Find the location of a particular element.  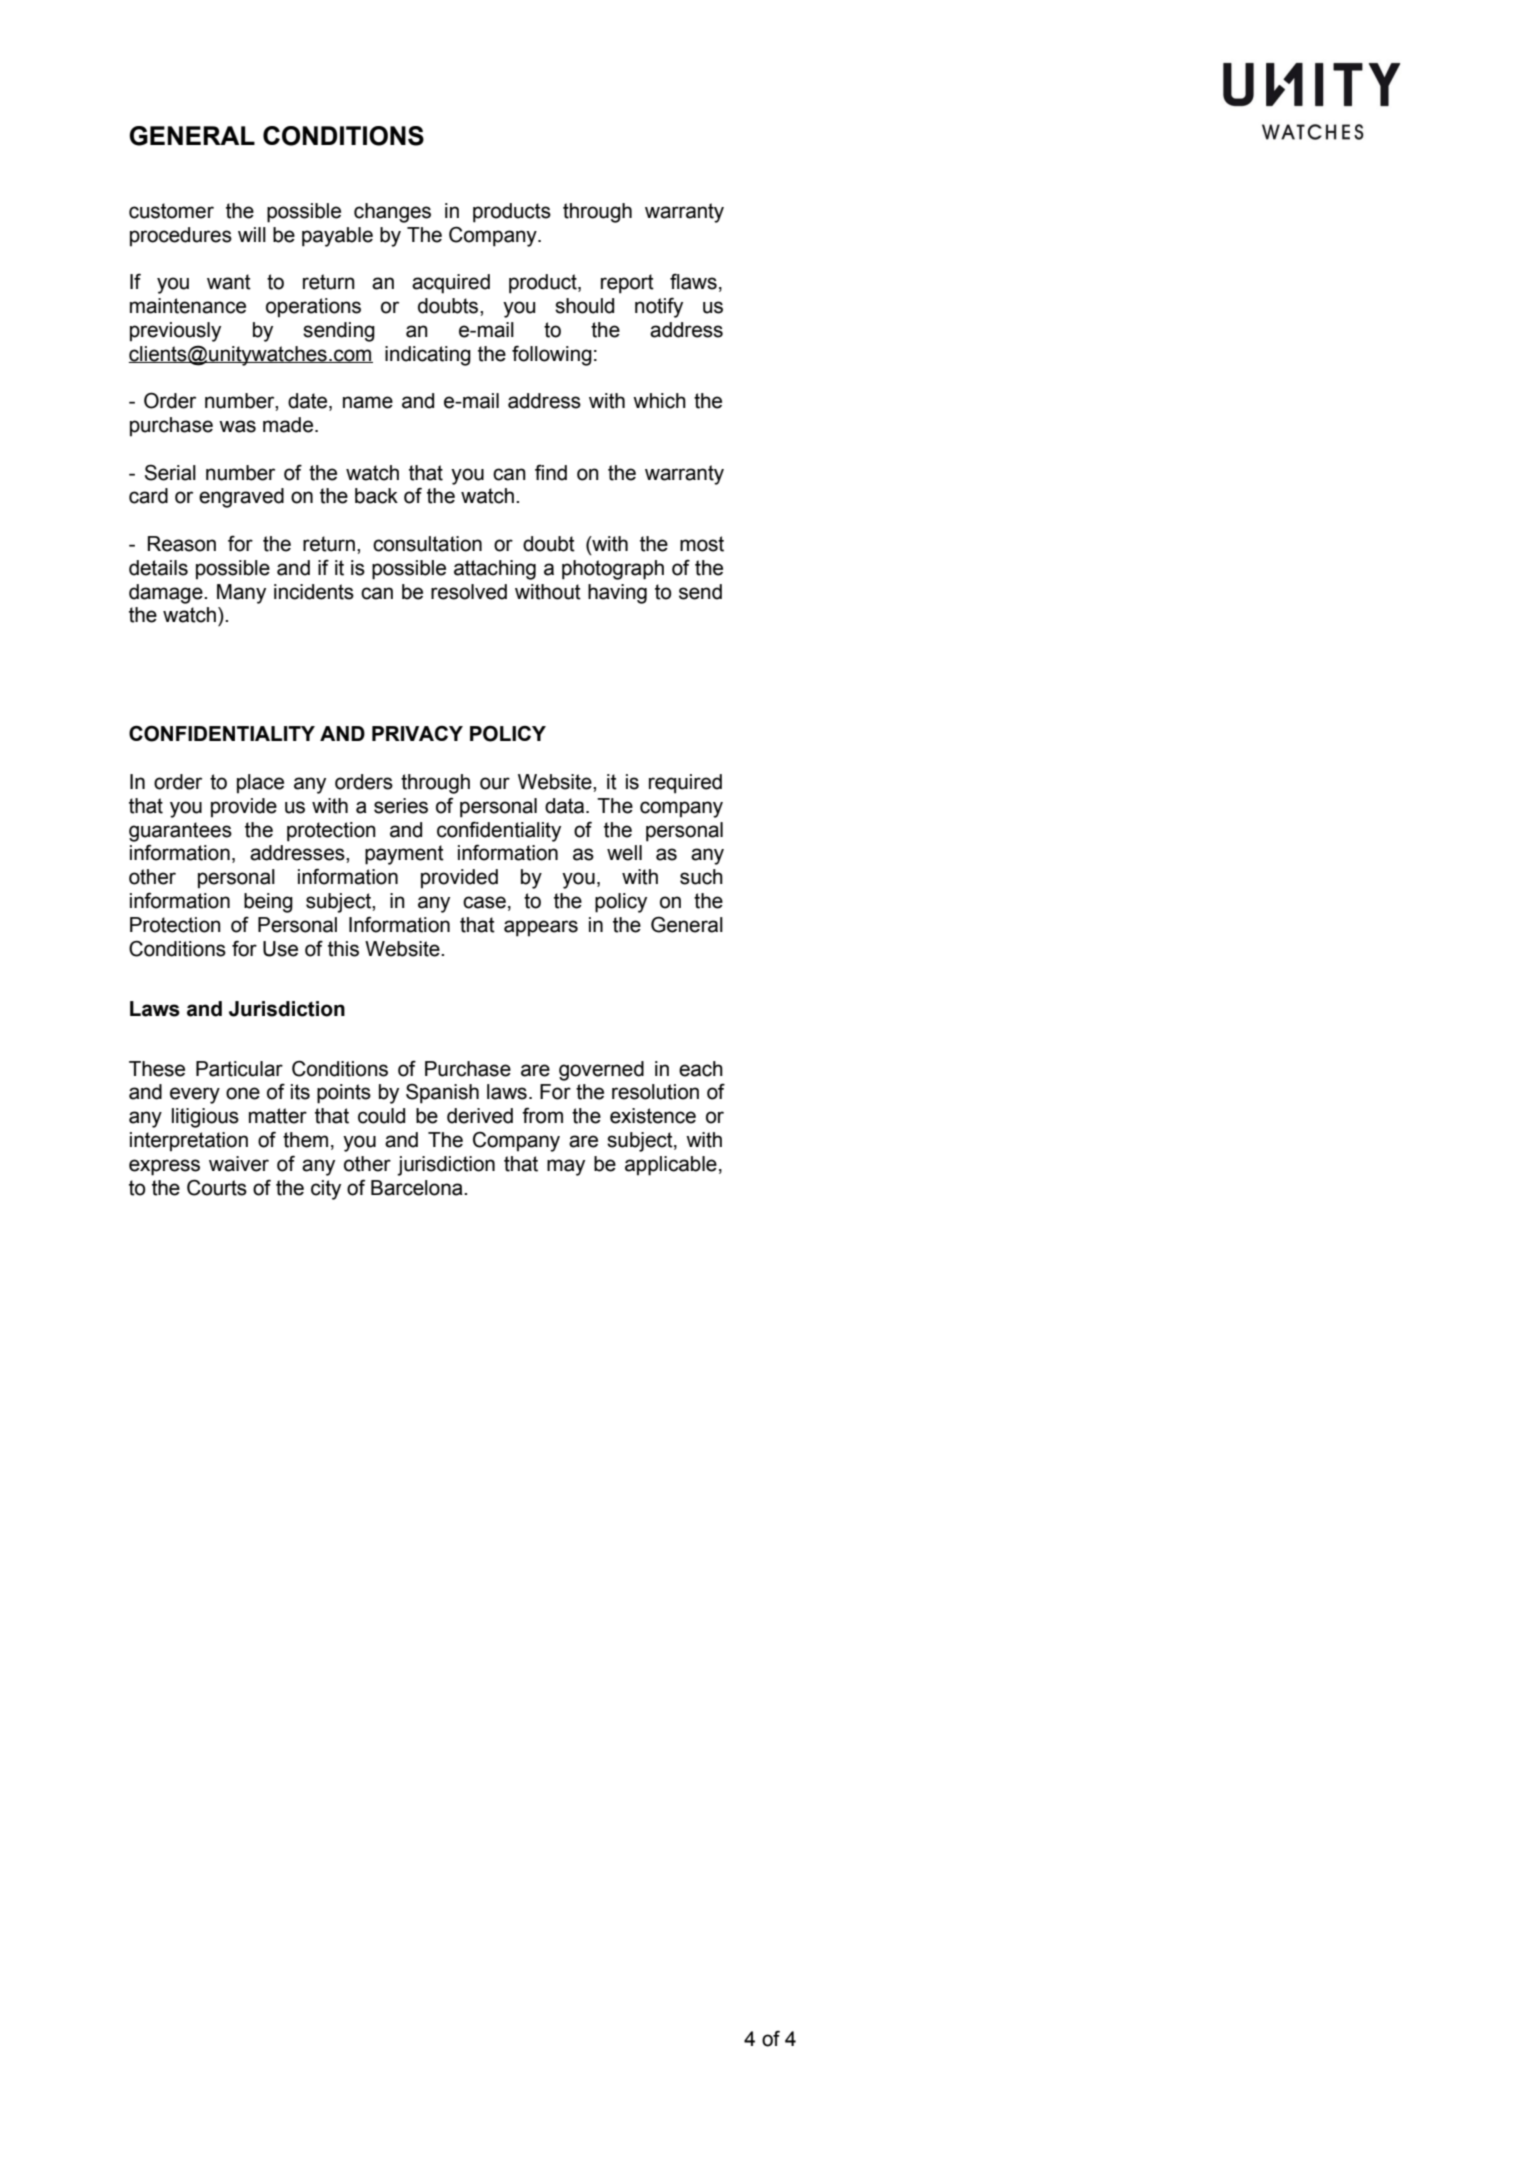

place is located at coordinates (260, 784).
